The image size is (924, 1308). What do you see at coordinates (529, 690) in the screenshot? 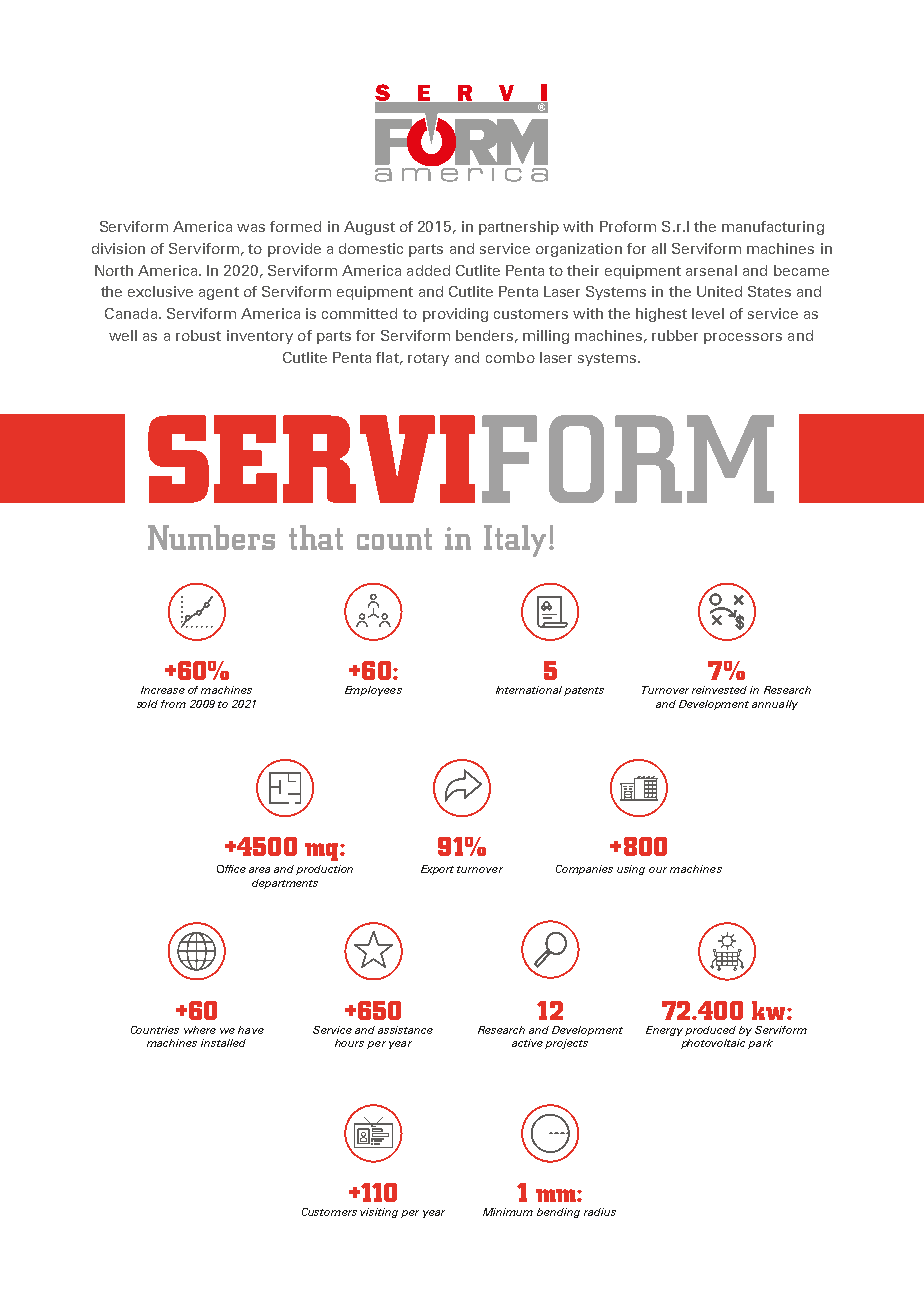
I see `International` at bounding box center [529, 690].
